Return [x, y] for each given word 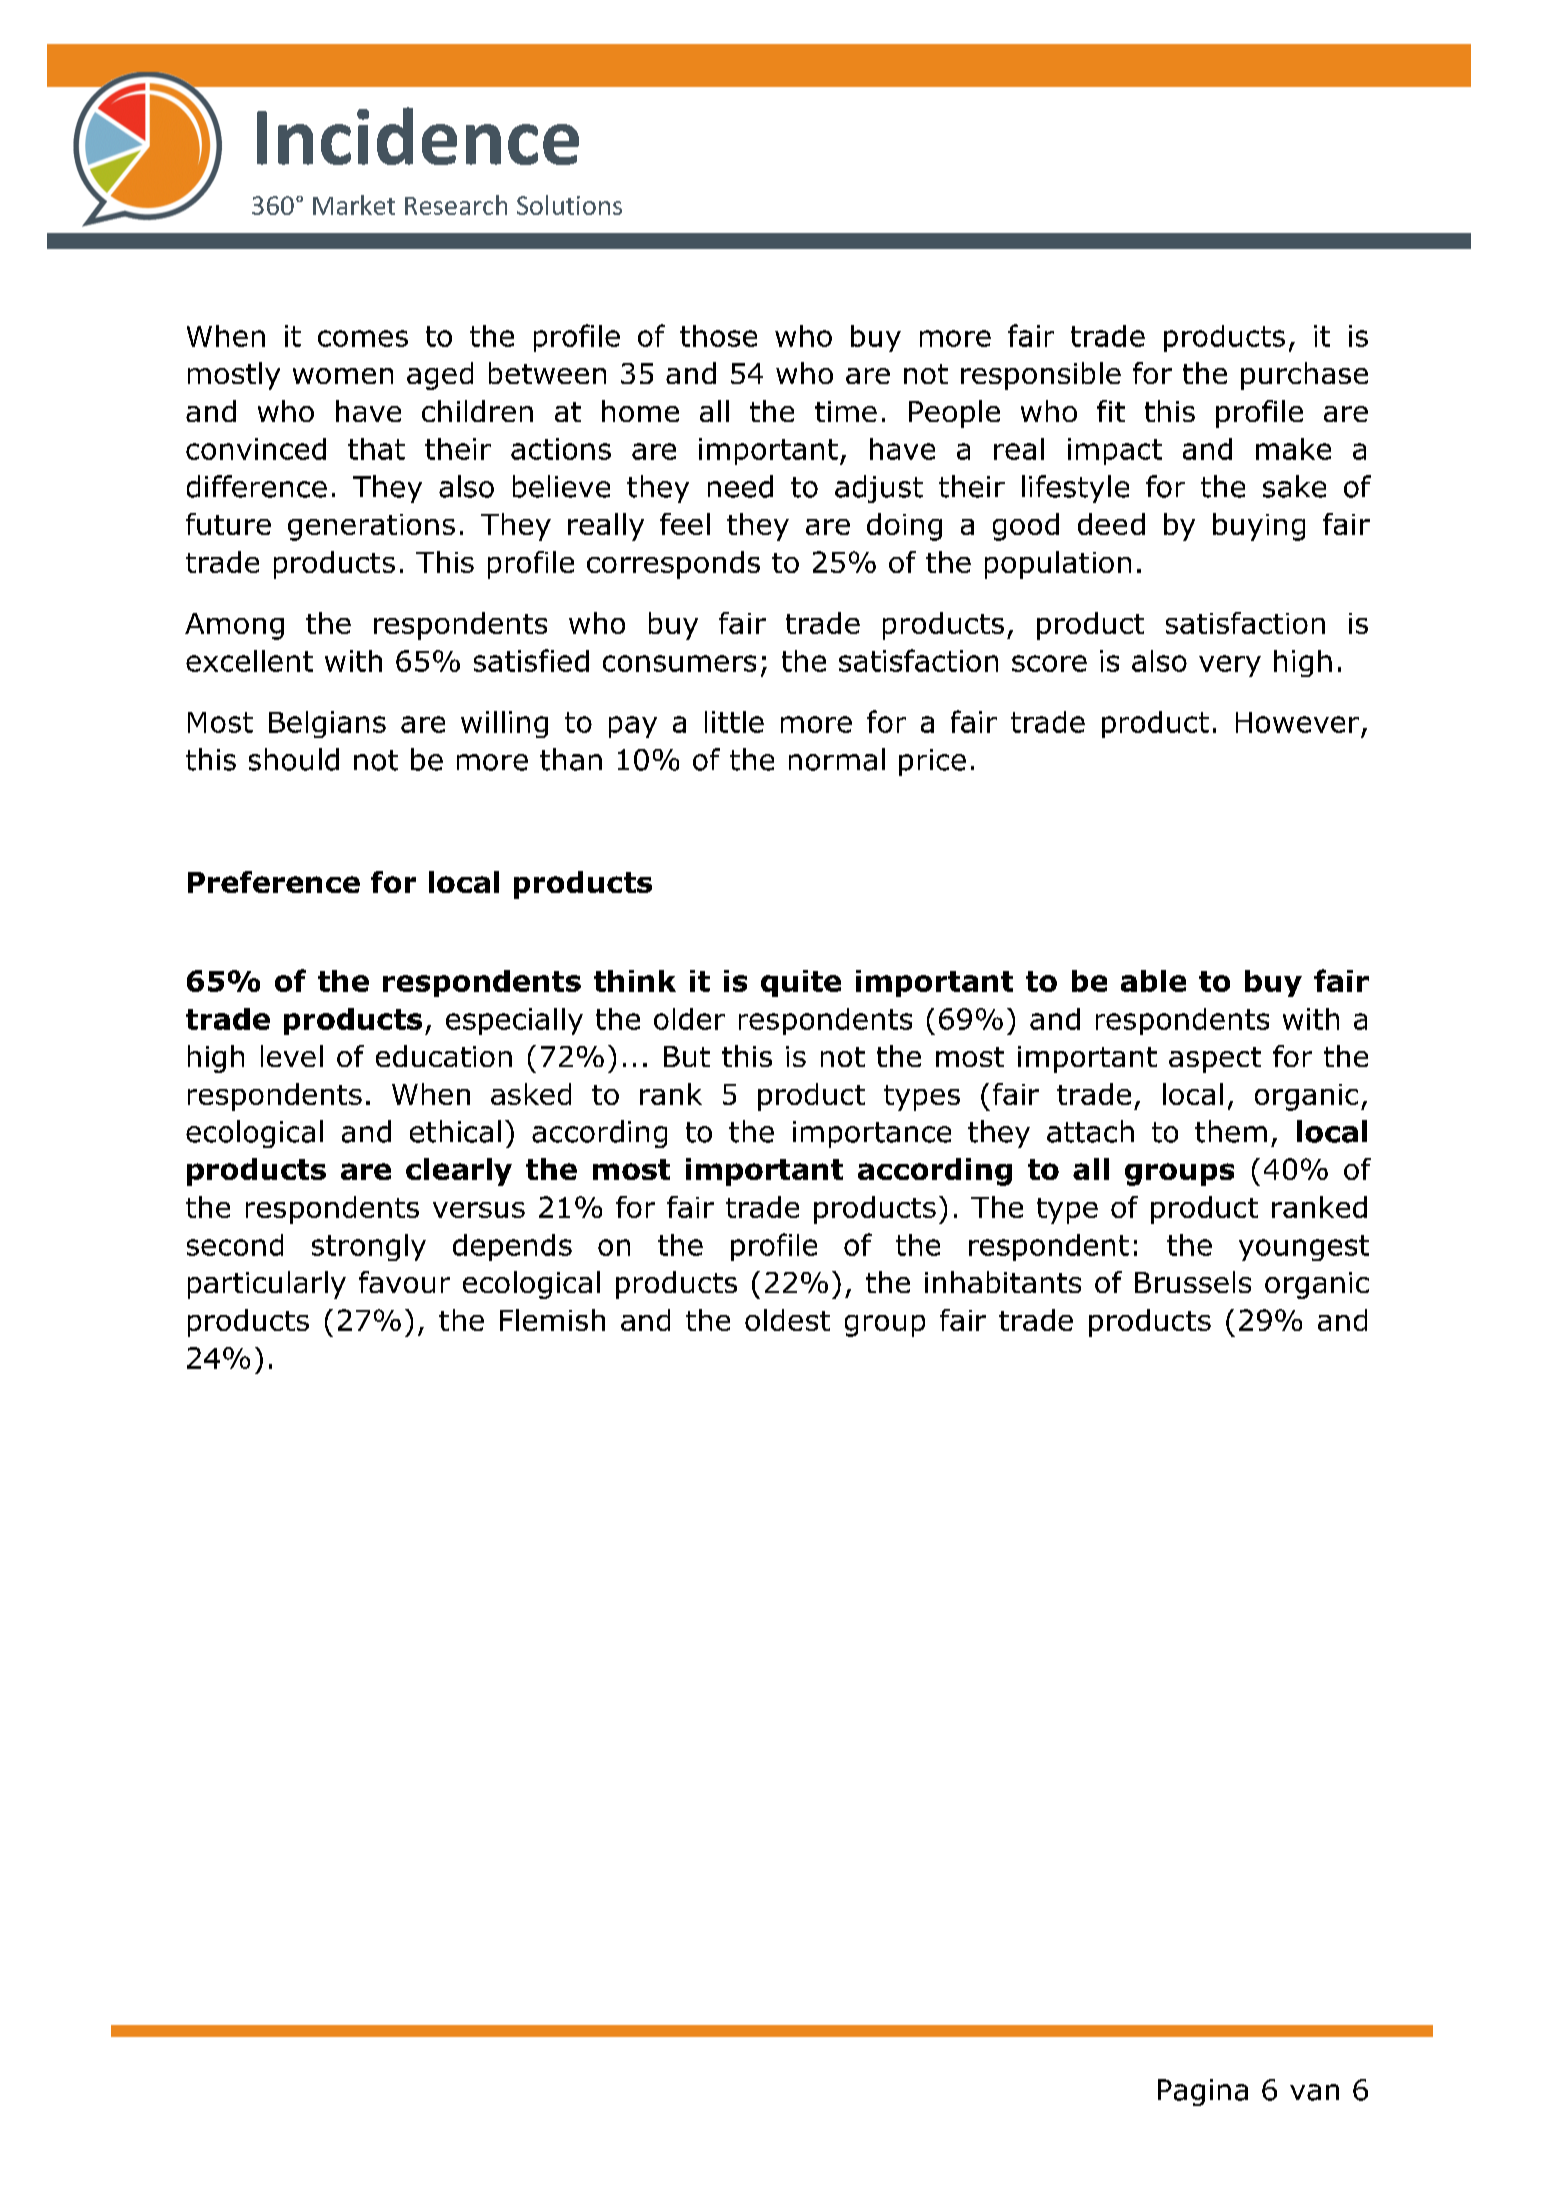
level [292, 1056]
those [718, 336]
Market [354, 205]
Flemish [552, 1320]
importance [872, 1134]
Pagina [1203, 2092]
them [1231, 1131]
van [1314, 2092]
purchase [1304, 376]
